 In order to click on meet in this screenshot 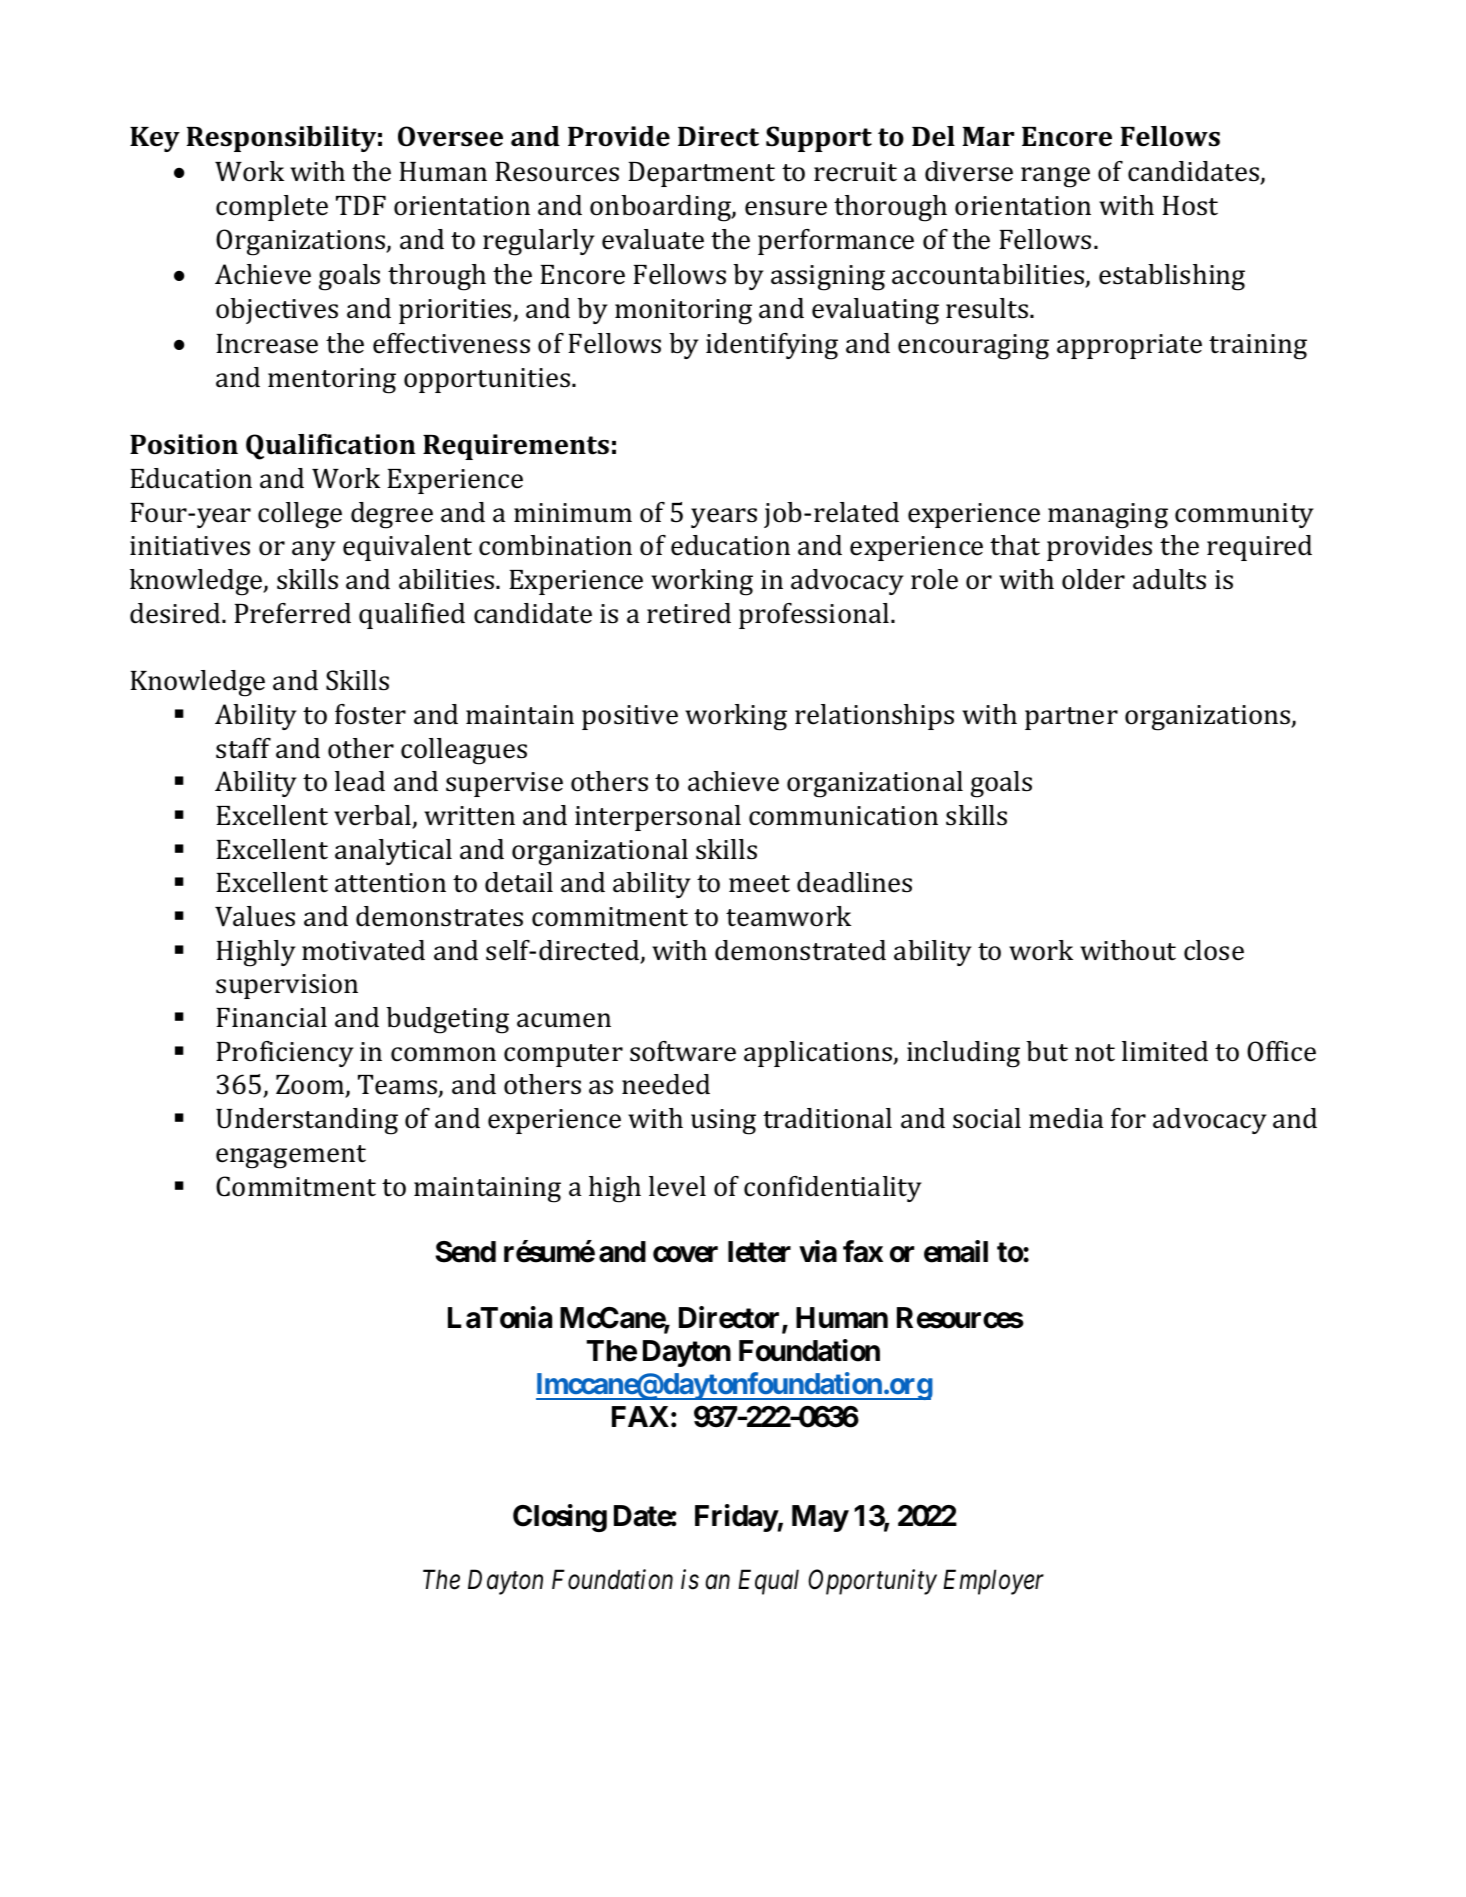, I will do `click(759, 884)`.
